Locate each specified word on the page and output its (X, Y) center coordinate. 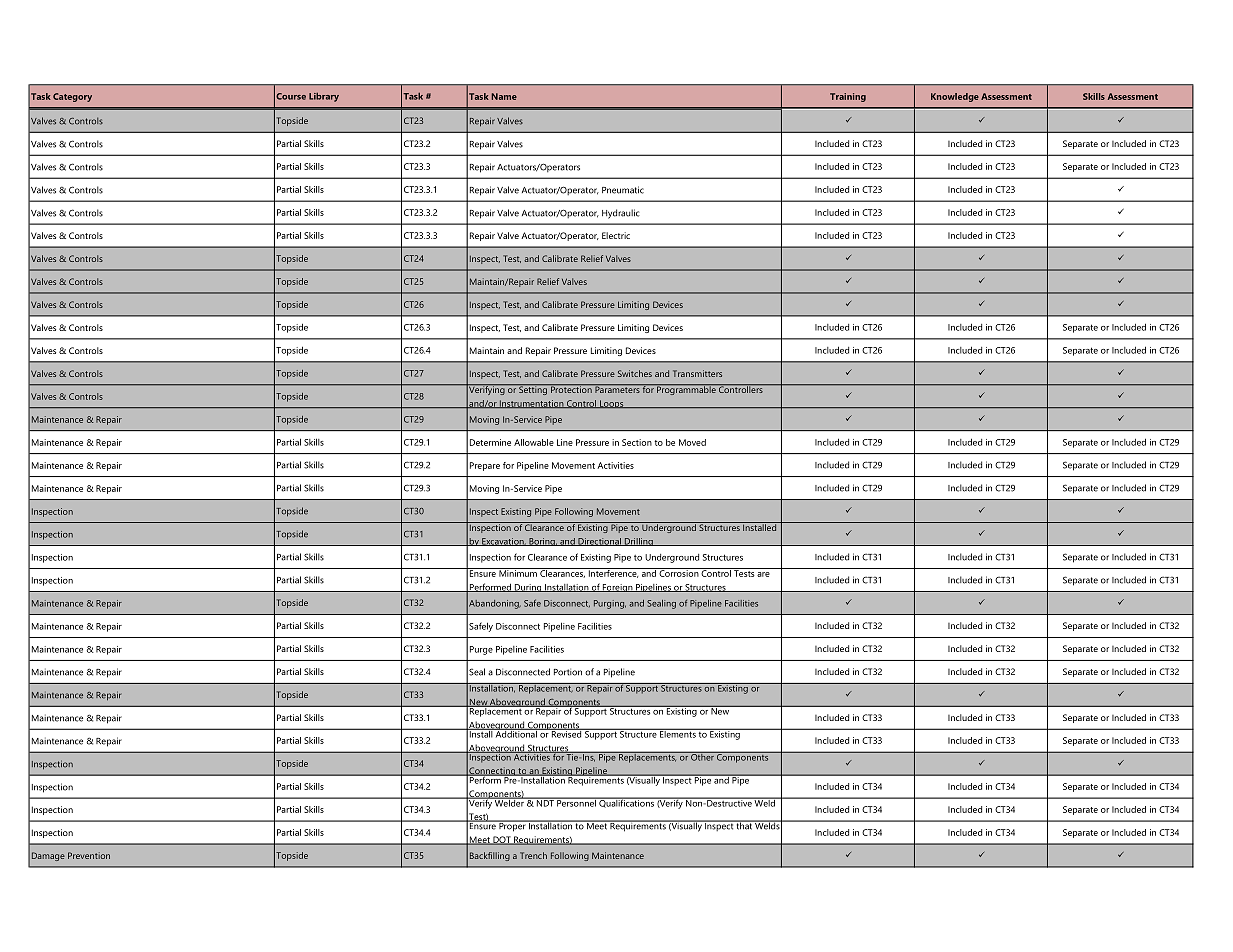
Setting (533, 389)
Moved (692, 442)
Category (72, 97)
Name (504, 96)
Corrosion (678, 572)
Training (848, 97)
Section (637, 442)
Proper (512, 826)
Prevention (89, 855)
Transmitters (697, 373)
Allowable (534, 442)
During (528, 588)
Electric (616, 235)
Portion (568, 672)
